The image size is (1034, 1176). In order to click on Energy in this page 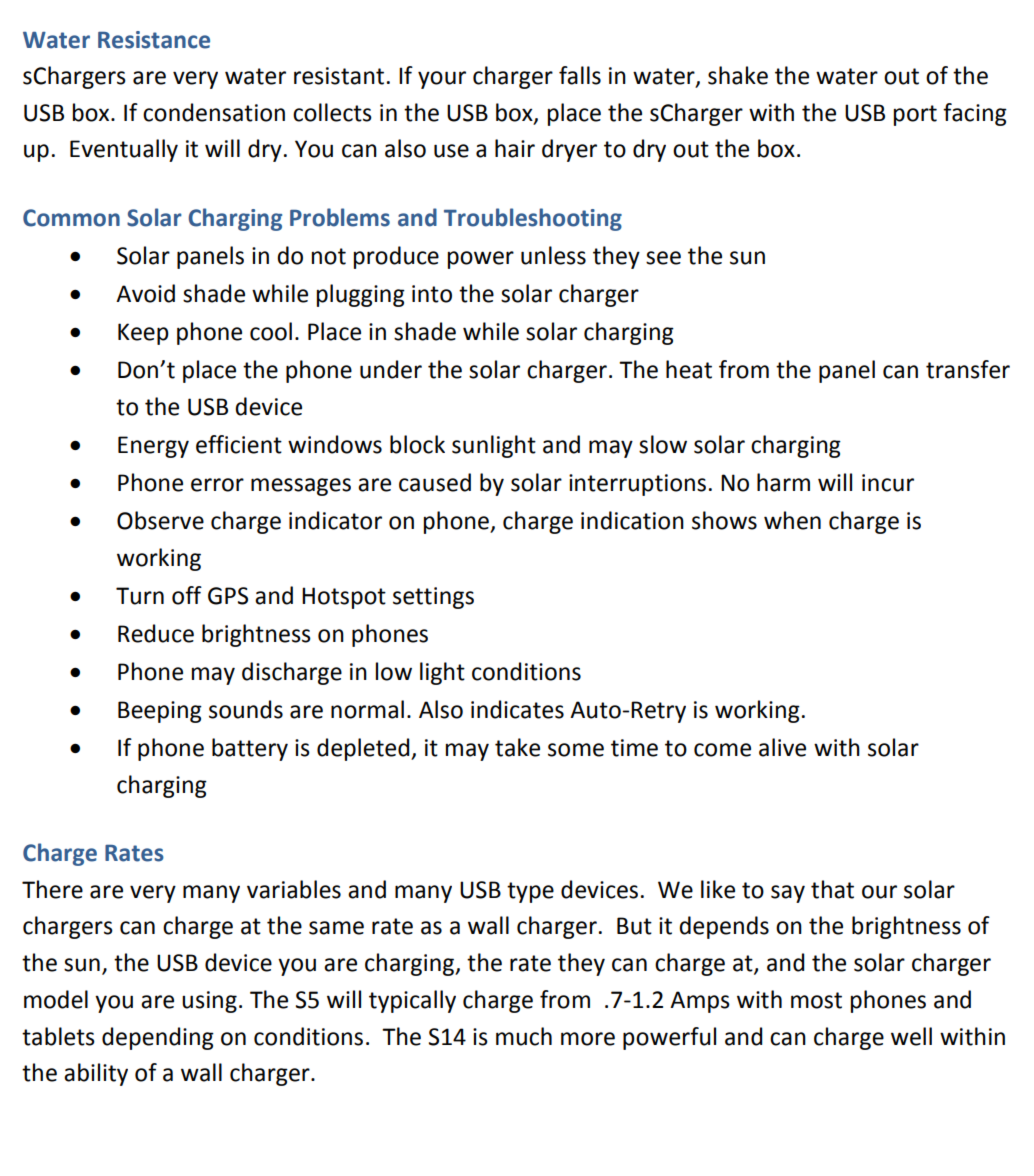, I will do `click(153, 447)`.
